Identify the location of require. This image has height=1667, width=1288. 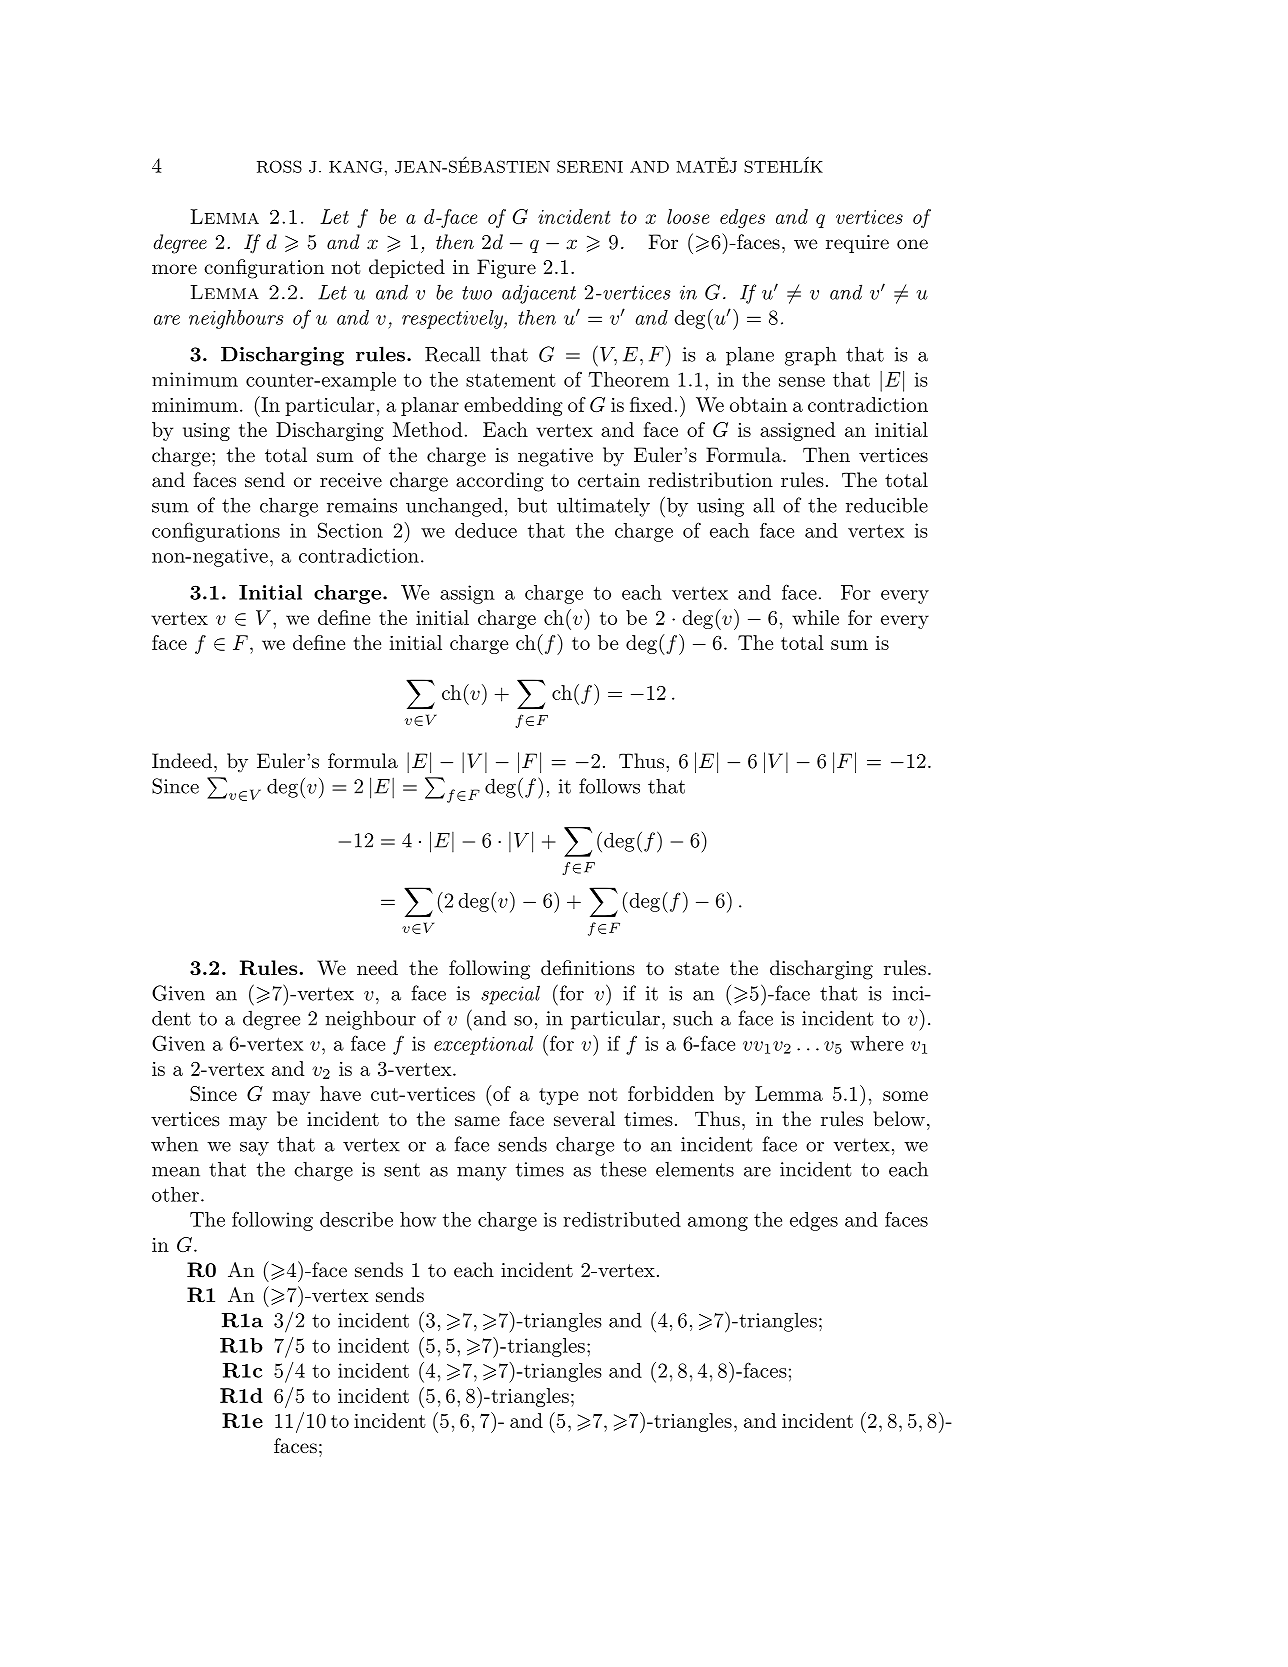
(857, 244).
